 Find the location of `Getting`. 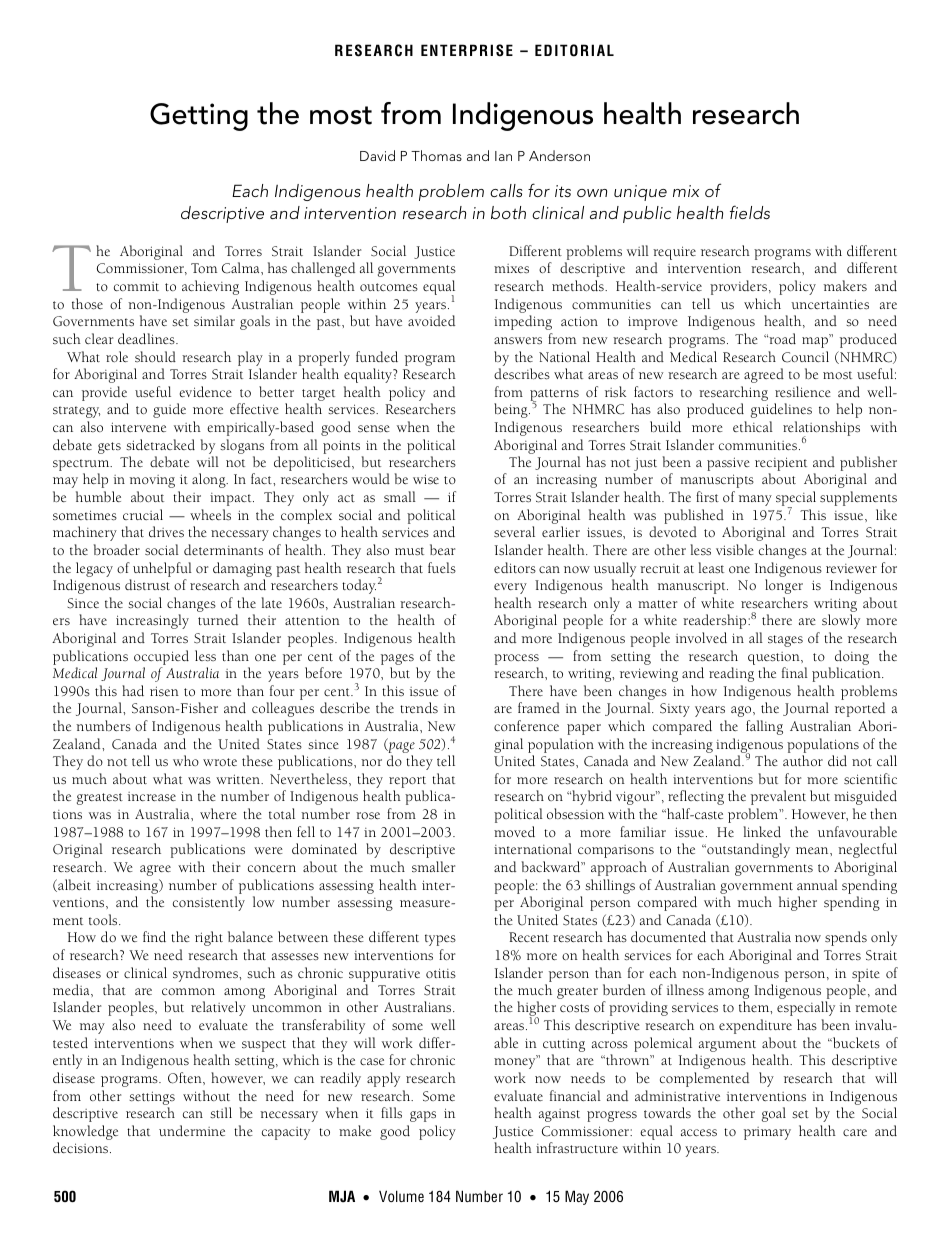

Getting is located at coordinates (199, 117).
